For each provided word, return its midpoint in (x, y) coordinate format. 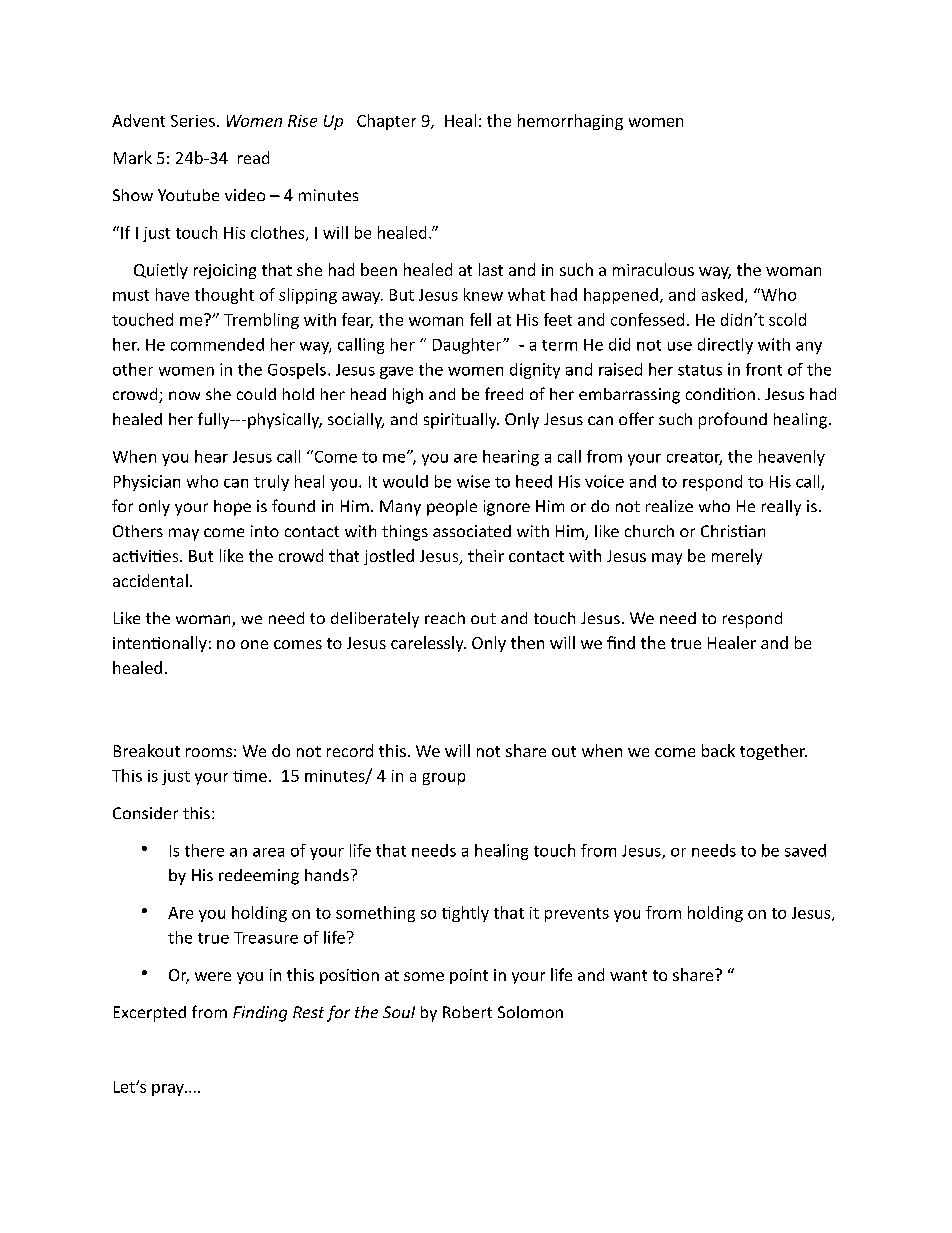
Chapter (386, 122)
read (253, 157)
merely (737, 557)
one (254, 644)
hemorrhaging (570, 122)
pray (169, 1090)
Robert (467, 1012)
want (628, 975)
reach (445, 618)
